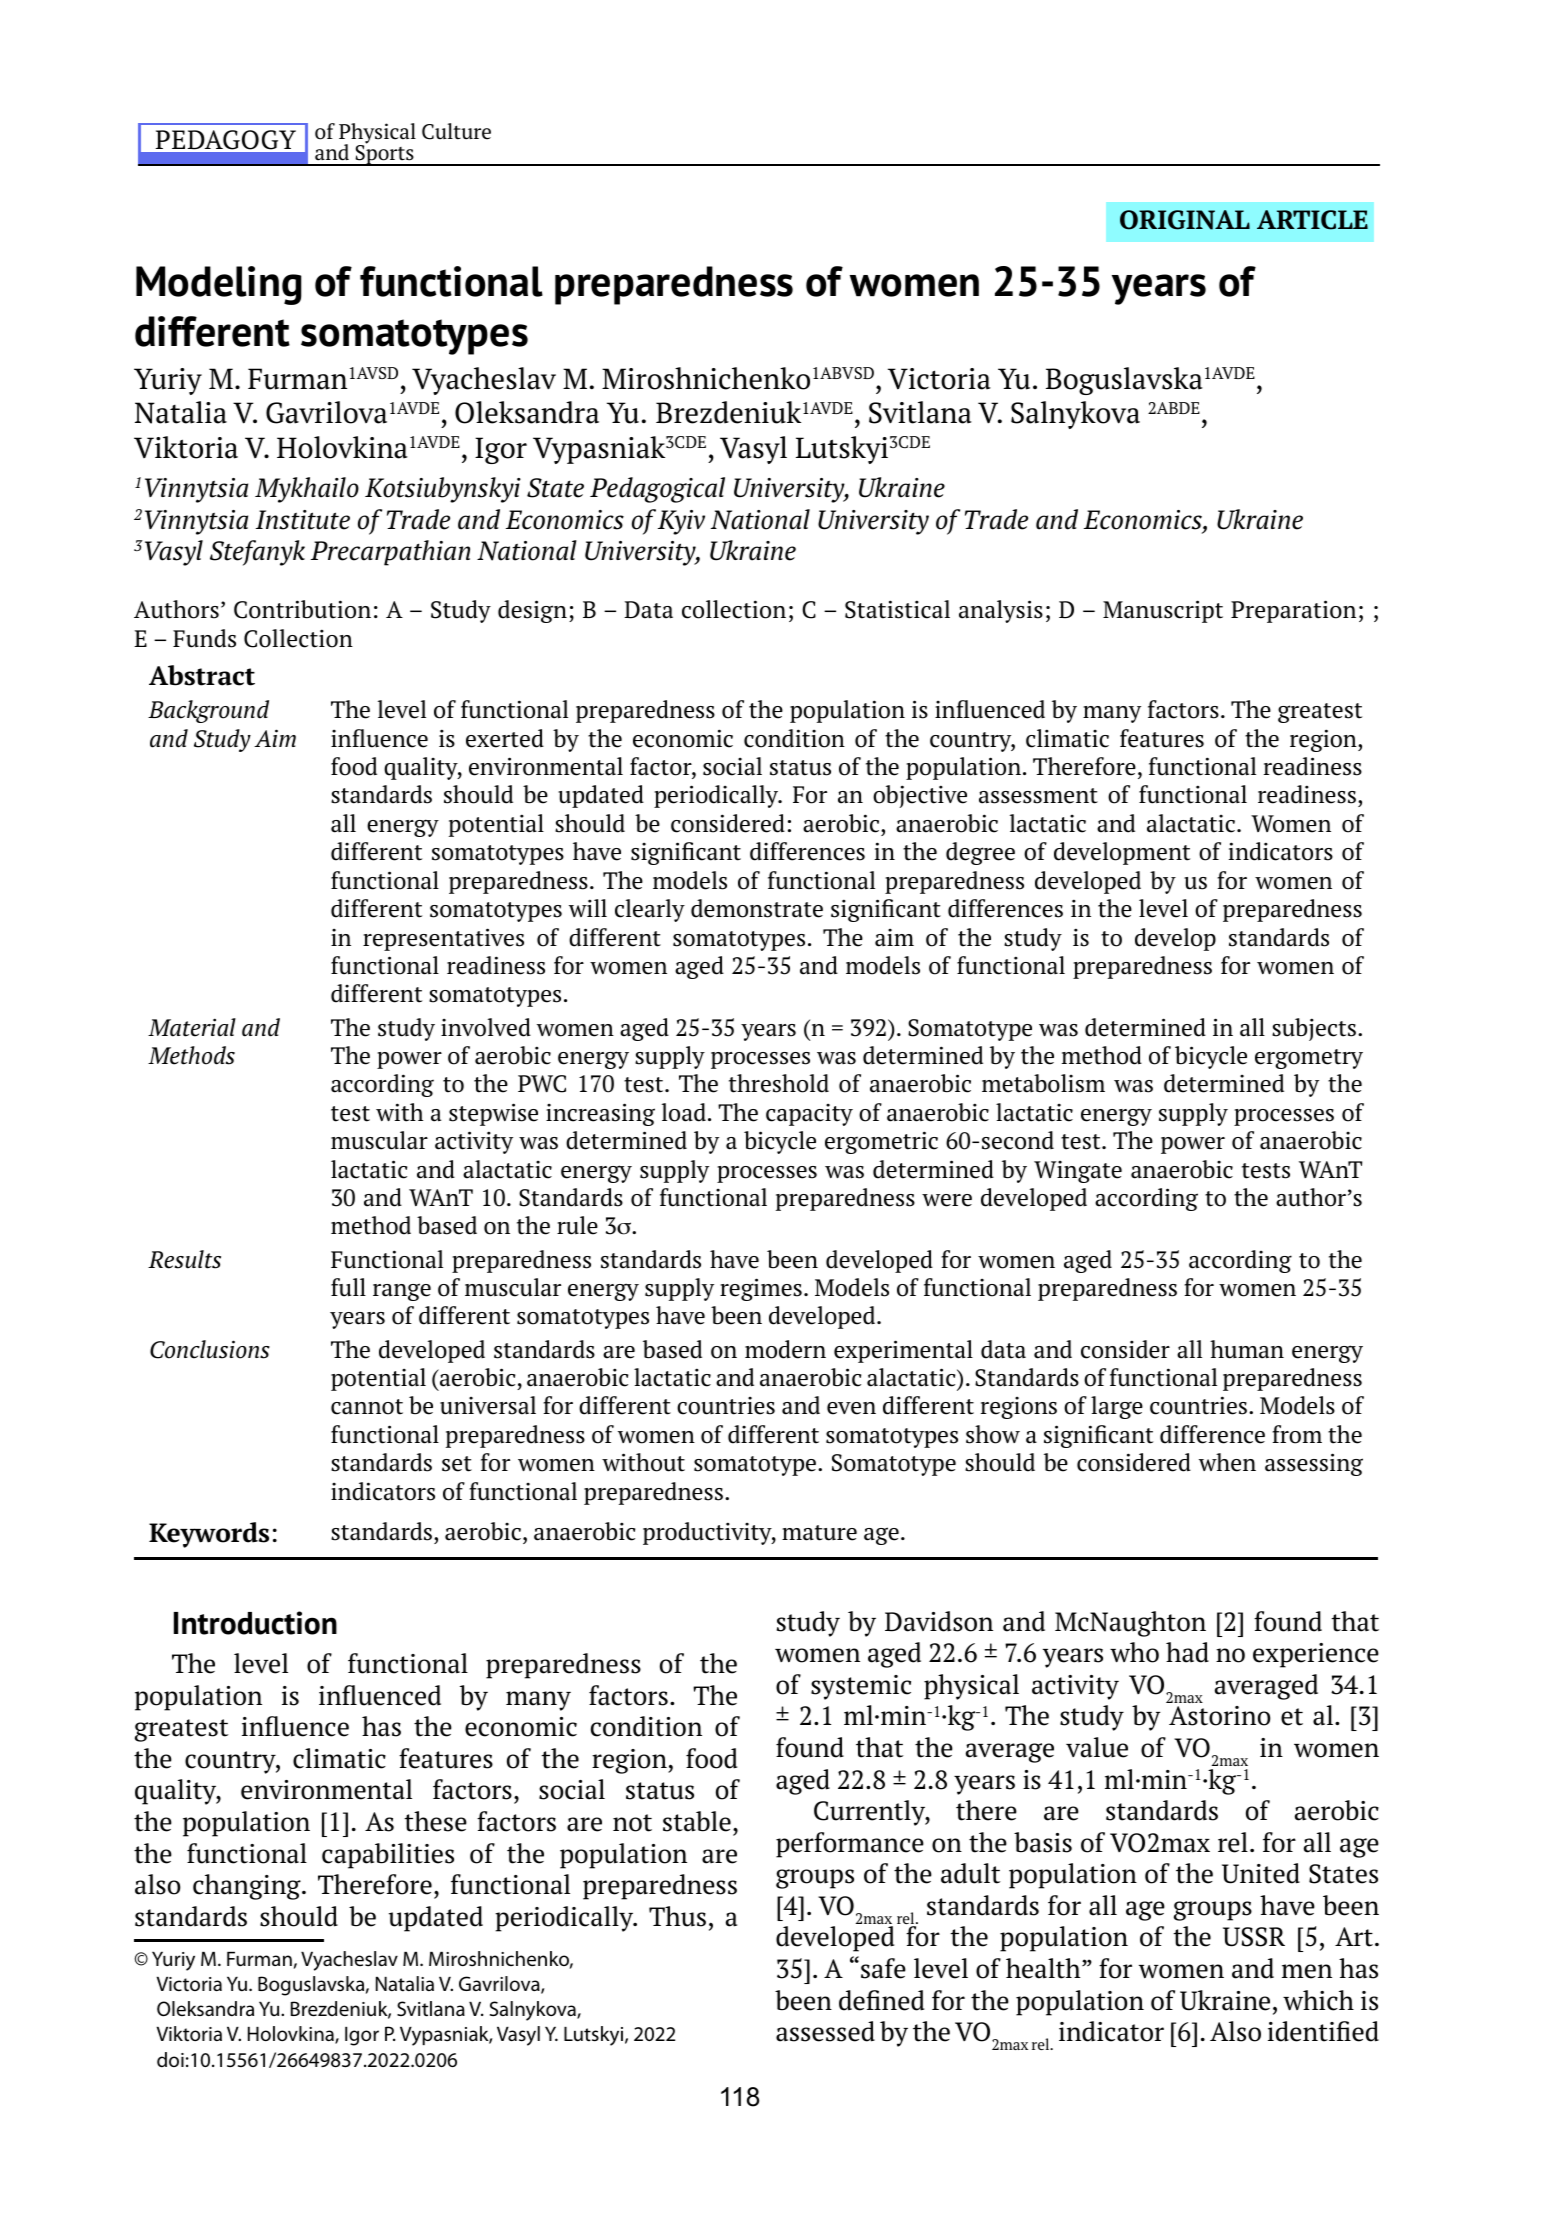  What do you see at coordinates (456, 131) in the screenshot?
I see `Culture` at bounding box center [456, 131].
